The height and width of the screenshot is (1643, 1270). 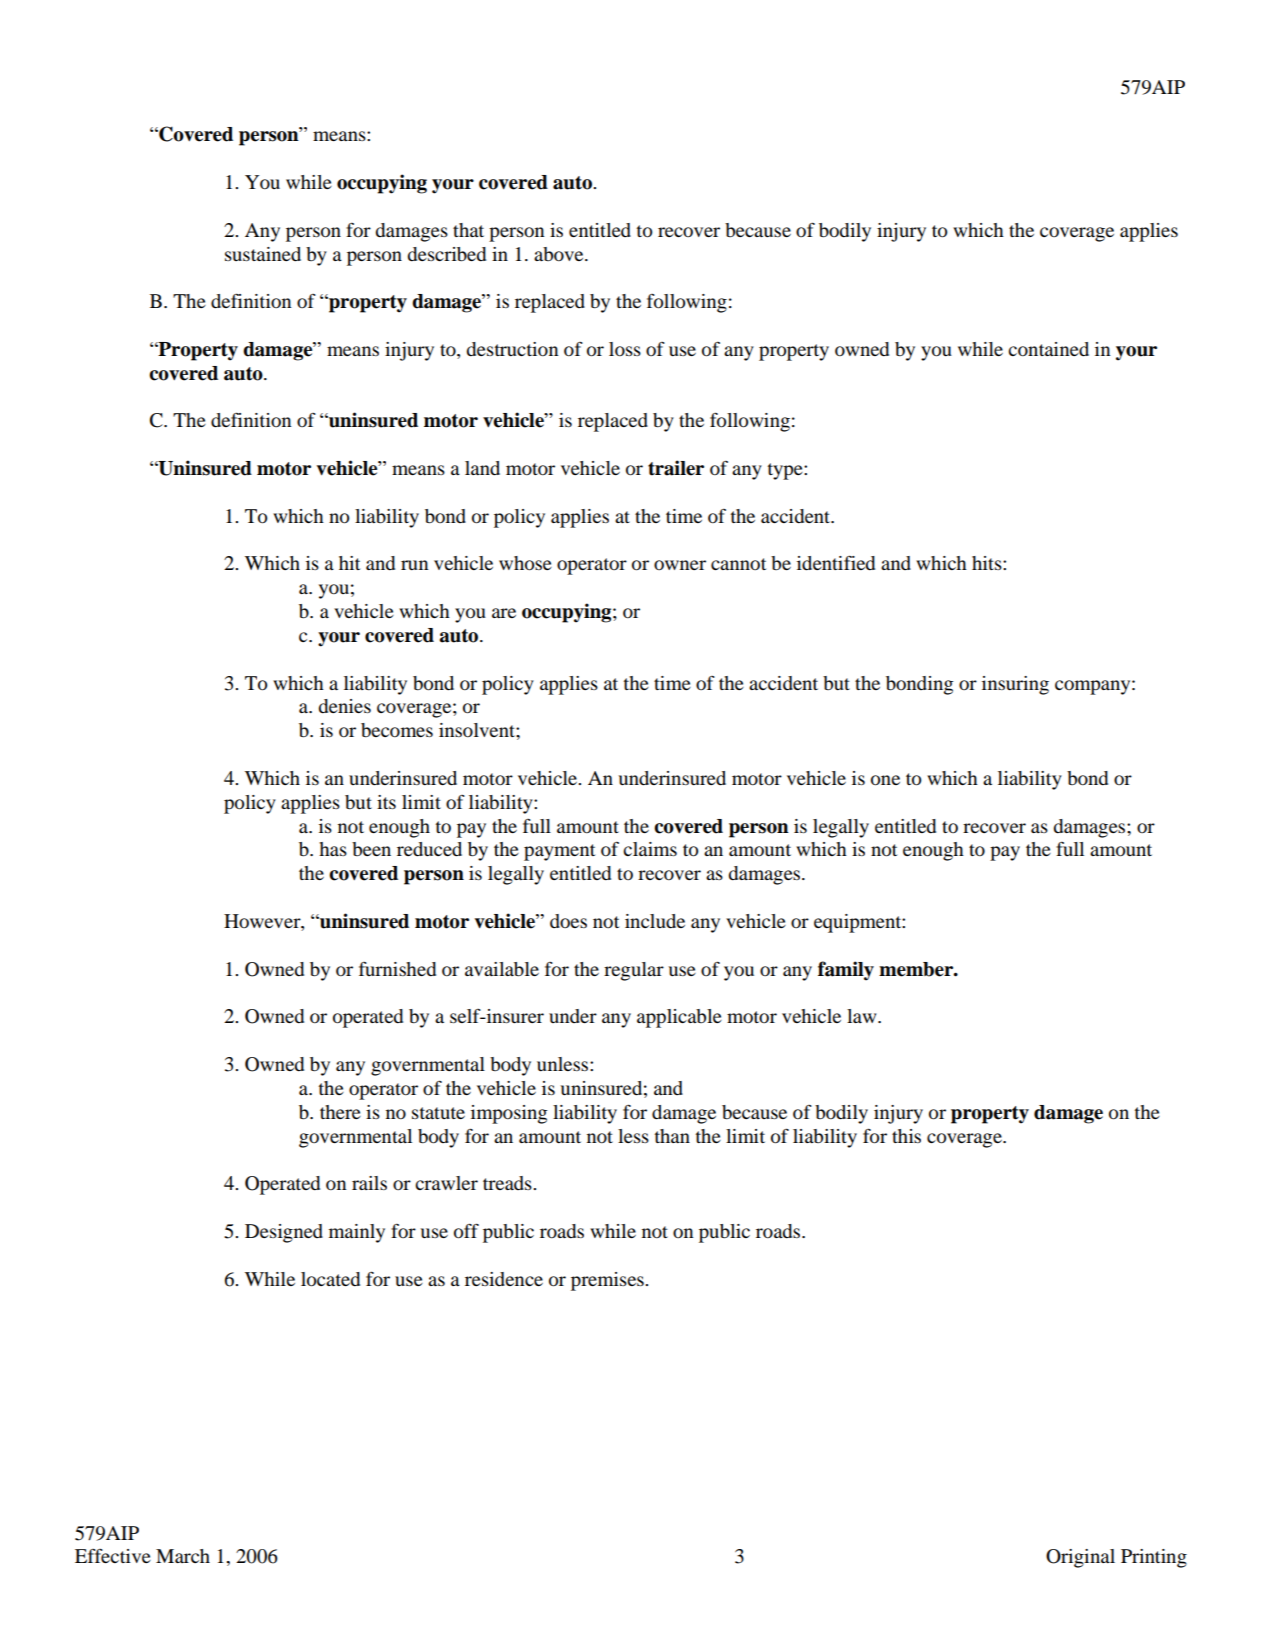 I want to click on has, so click(x=333, y=849).
